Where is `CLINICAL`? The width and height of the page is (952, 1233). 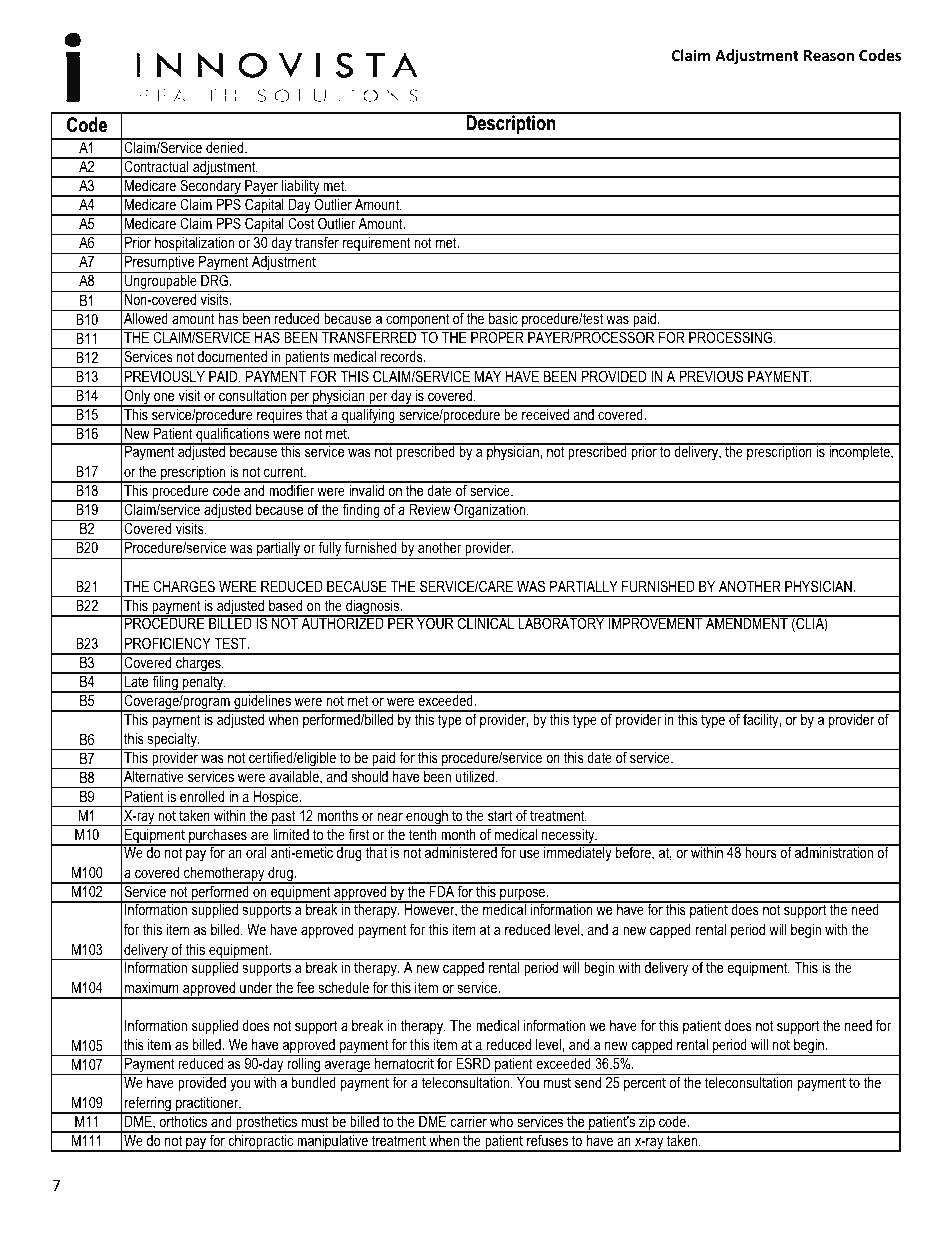
CLINICAL is located at coordinates (486, 622).
